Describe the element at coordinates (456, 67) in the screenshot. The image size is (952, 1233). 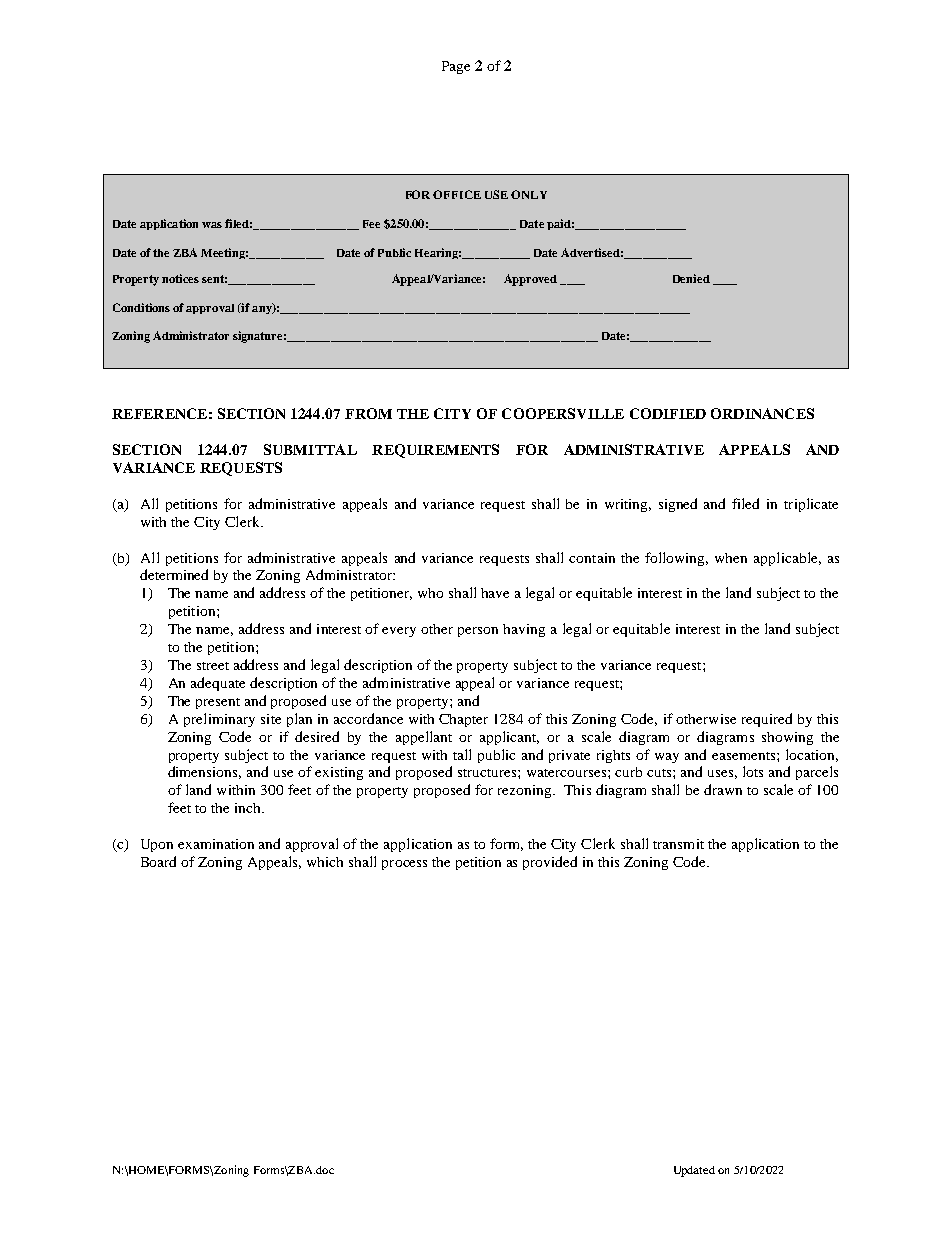
I see `Page` at that location.
